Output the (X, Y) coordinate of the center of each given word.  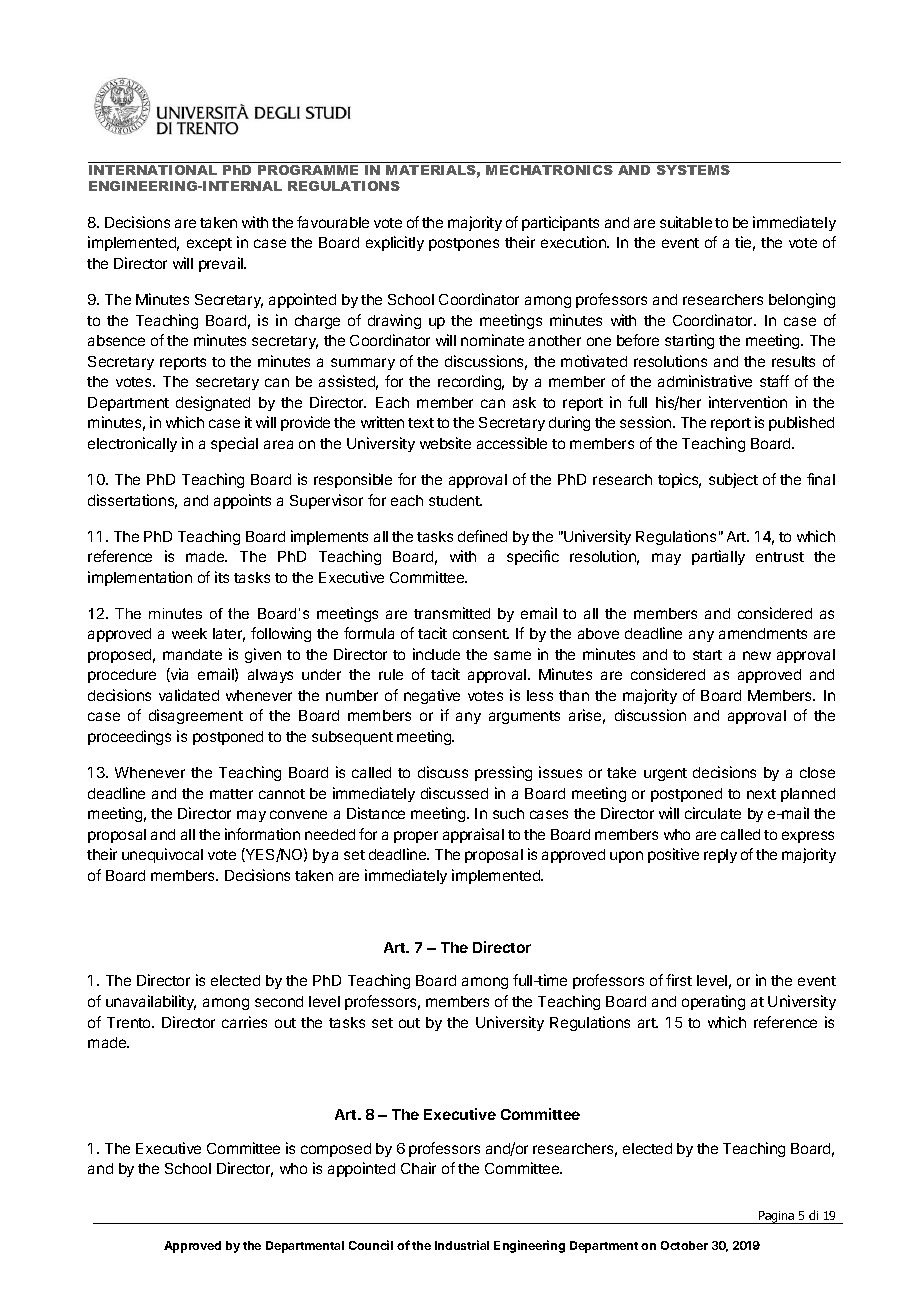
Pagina (777, 1217)
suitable (686, 222)
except (209, 244)
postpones (464, 244)
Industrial (462, 1245)
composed (336, 1150)
